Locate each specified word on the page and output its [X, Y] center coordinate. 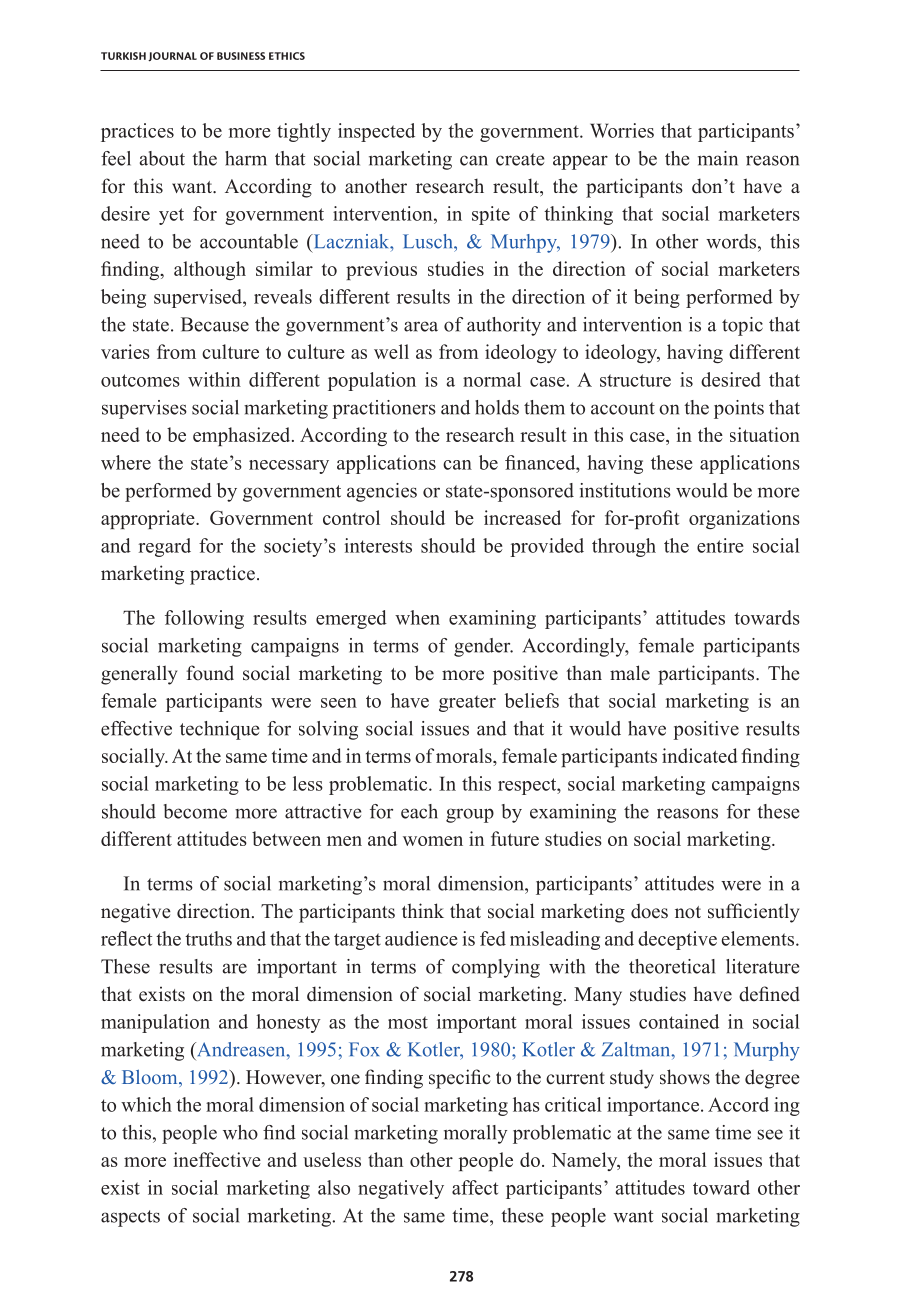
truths [208, 938]
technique [219, 730]
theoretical [672, 966]
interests [378, 545]
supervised [199, 298]
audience [421, 938]
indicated [700, 755]
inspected [376, 132]
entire [720, 545]
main [718, 158]
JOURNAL [172, 57]
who [240, 1132]
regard [164, 547]
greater [467, 703]
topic [742, 326]
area [421, 326]
